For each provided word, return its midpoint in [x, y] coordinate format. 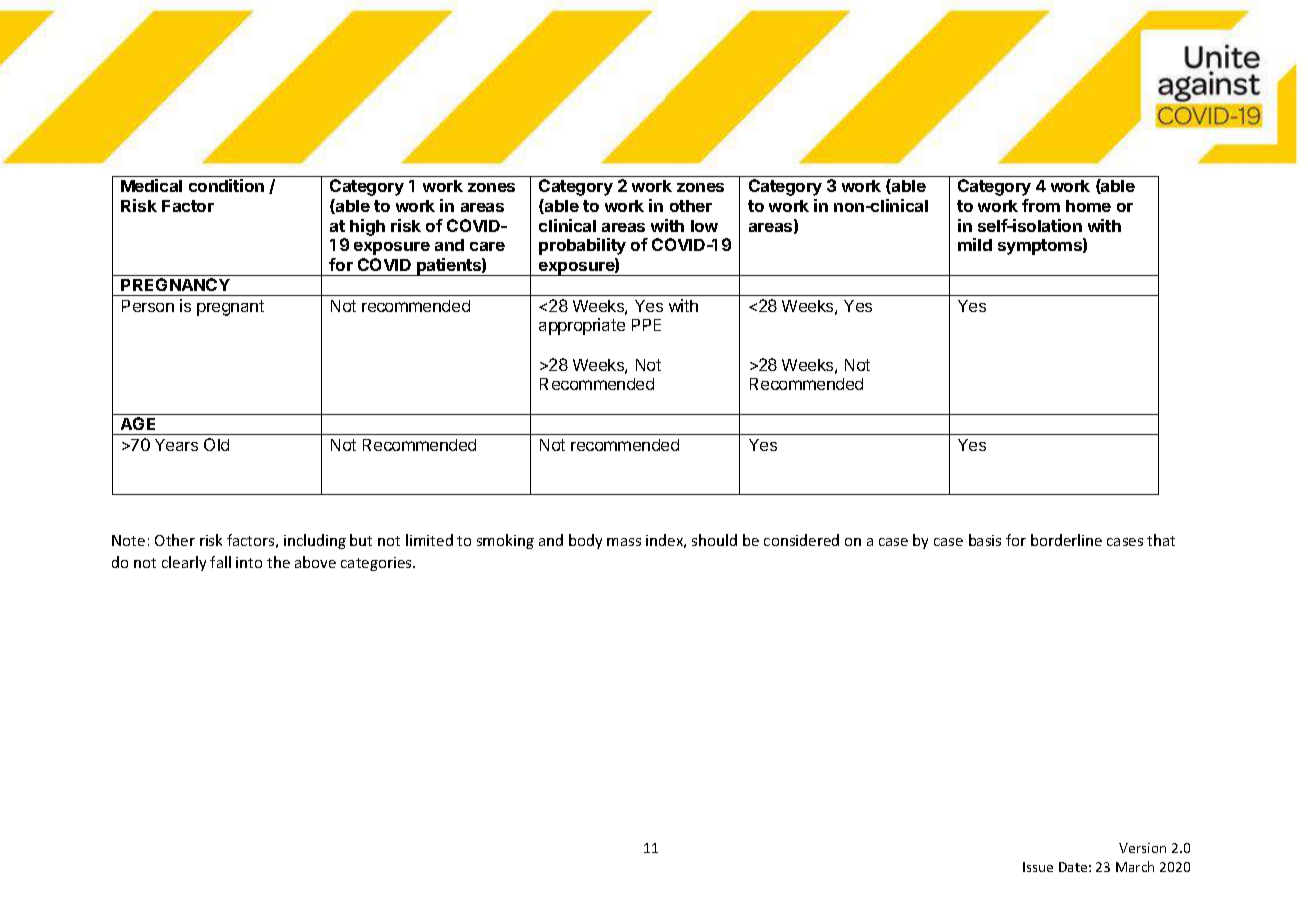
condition [226, 185]
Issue [1038, 867]
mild [975, 244]
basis [985, 540]
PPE [646, 325]
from [1041, 205]
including [315, 541]
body [585, 541]
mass [624, 542]
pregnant [230, 308]
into [249, 562]
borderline [1066, 540]
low [704, 226]
